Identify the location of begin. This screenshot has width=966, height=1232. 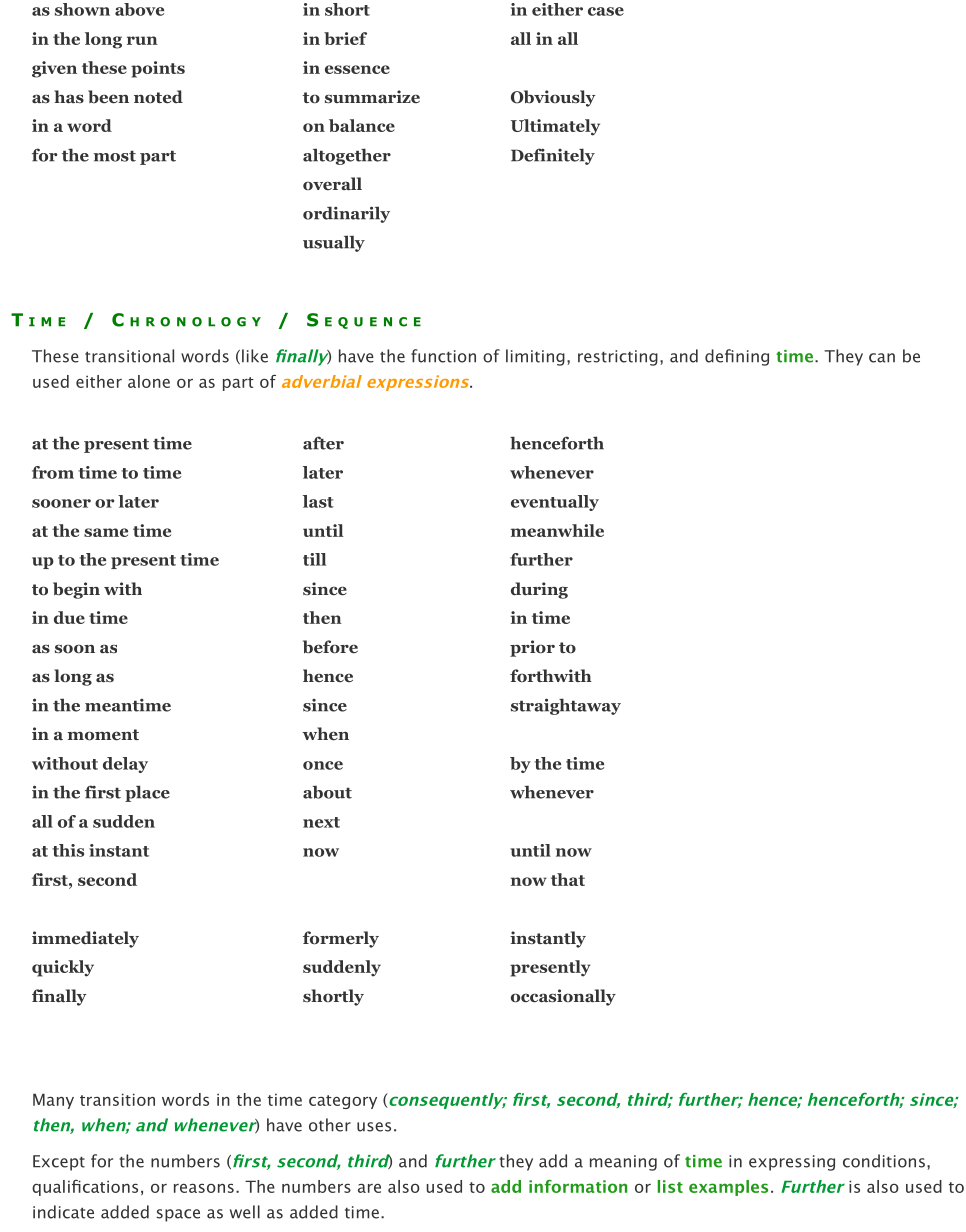
(76, 590).
